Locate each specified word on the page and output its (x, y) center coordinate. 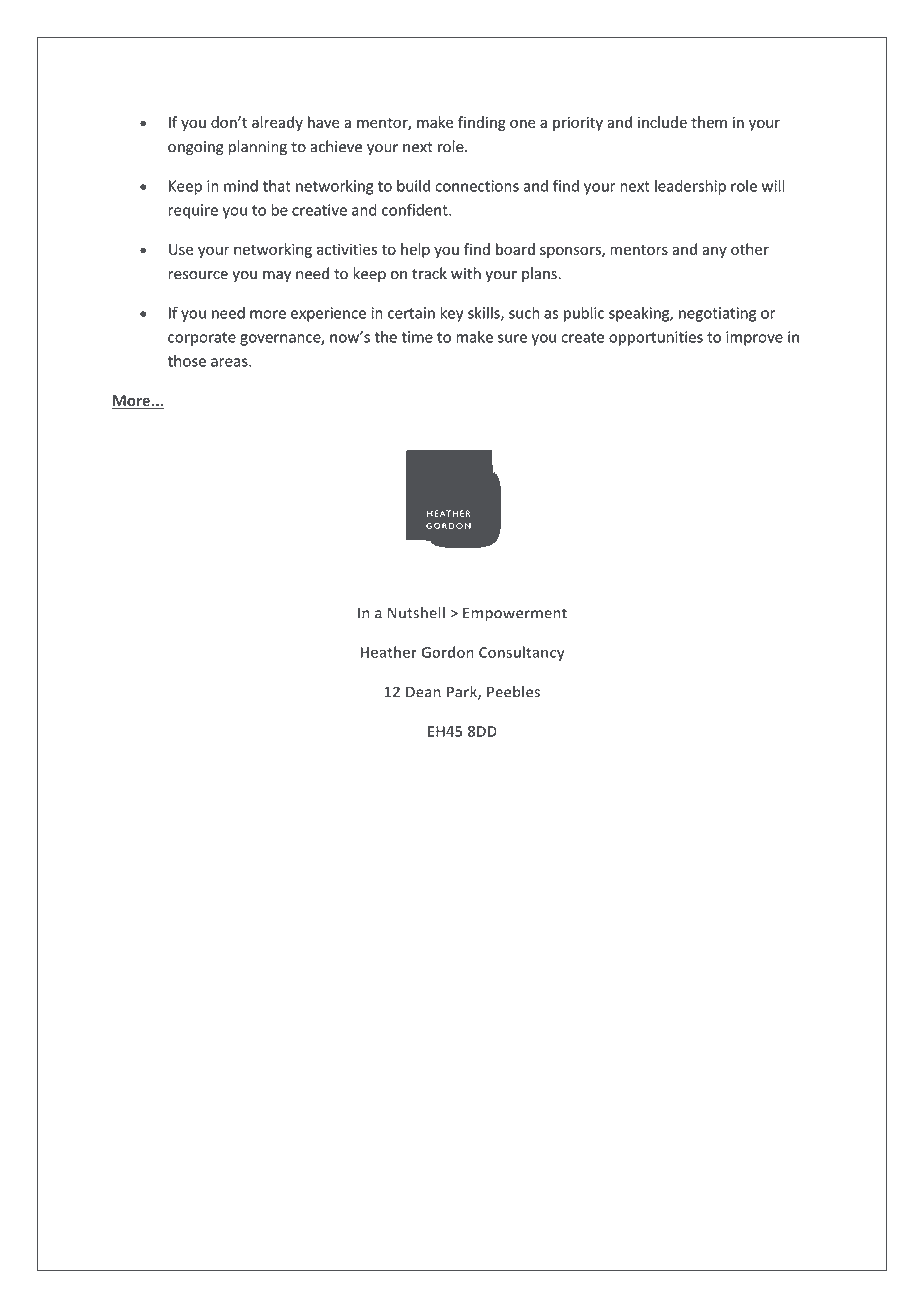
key (452, 314)
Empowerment (515, 614)
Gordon (447, 652)
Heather (388, 652)
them (709, 122)
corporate (202, 339)
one (523, 123)
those (187, 361)
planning (258, 148)
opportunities (656, 338)
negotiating (717, 314)
